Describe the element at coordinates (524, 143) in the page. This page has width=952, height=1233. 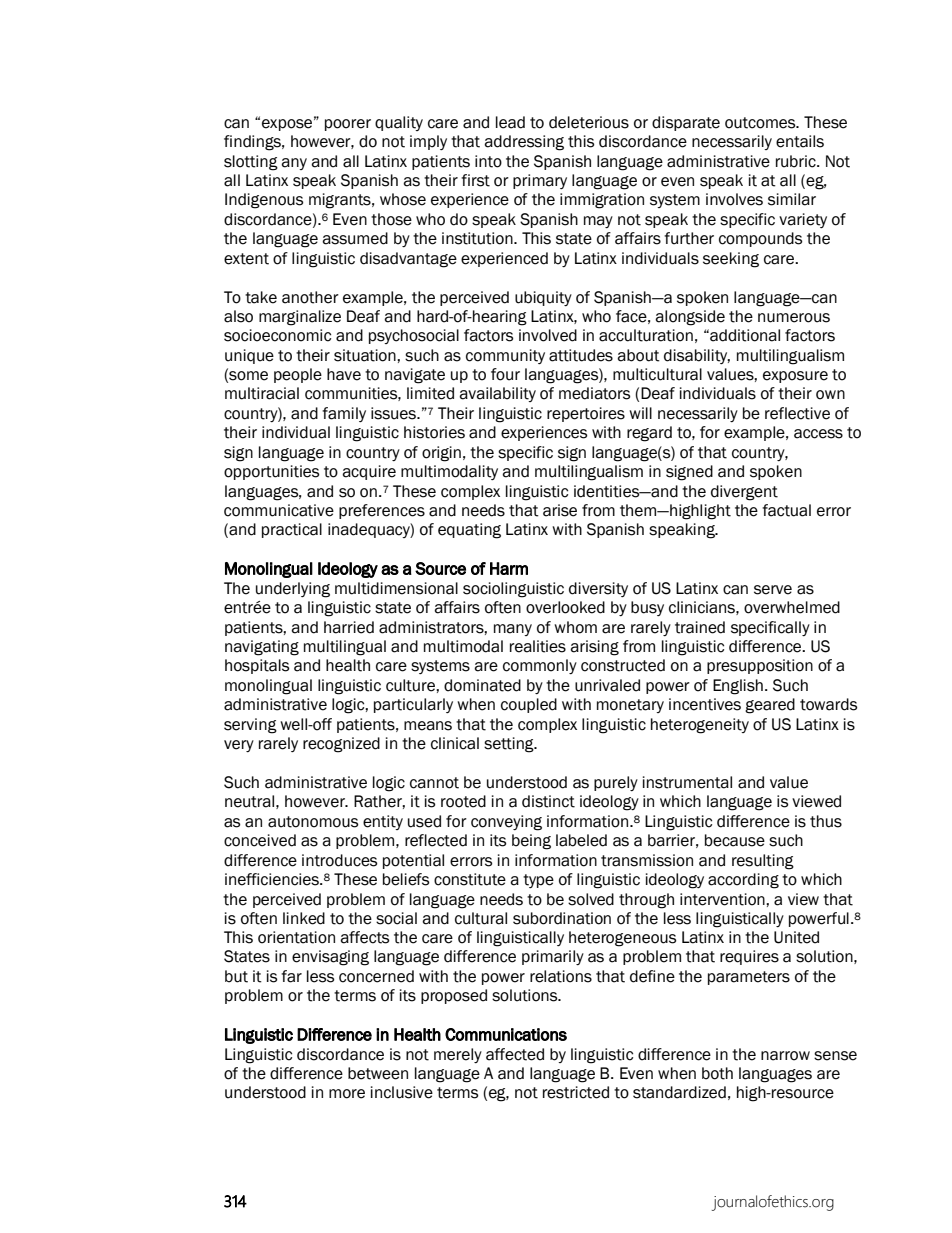
I see `addressing` at that location.
